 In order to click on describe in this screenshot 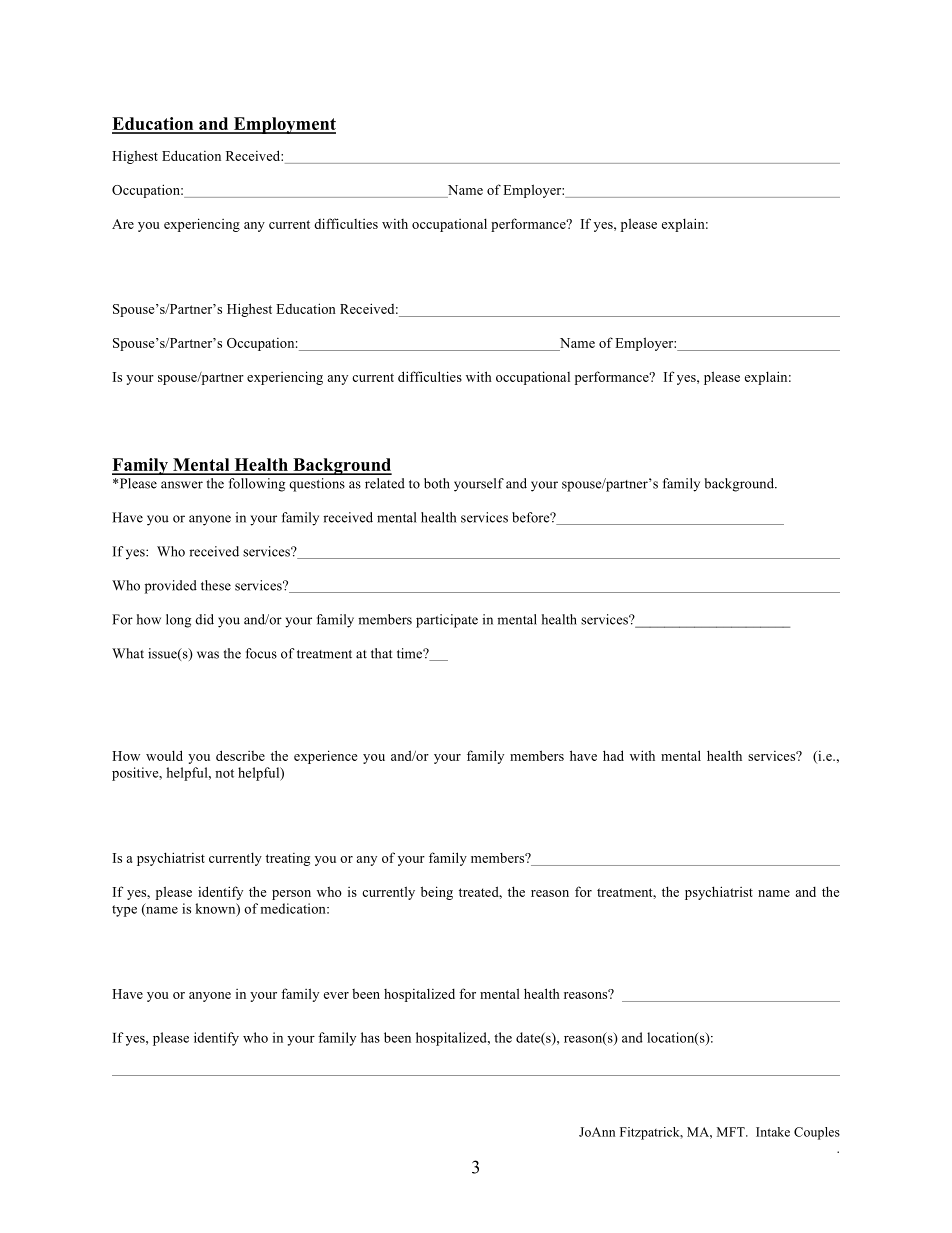, I will do `click(240, 755)`.
